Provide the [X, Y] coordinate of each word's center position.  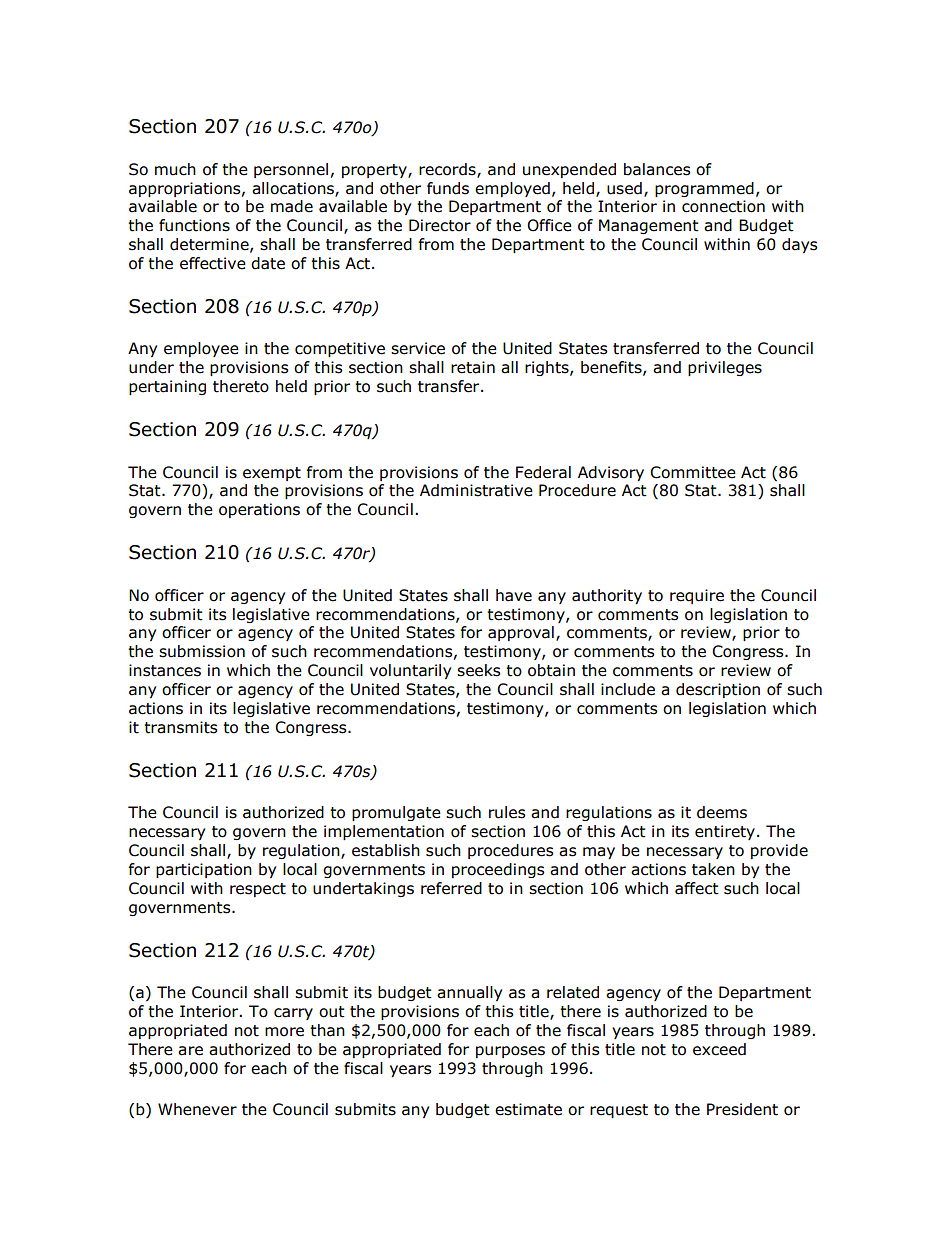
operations [259, 510]
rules [507, 812]
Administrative [476, 490]
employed [512, 189]
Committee [693, 472]
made [292, 206]
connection [723, 206]
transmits [181, 727]
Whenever [197, 1109]
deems [722, 812]
